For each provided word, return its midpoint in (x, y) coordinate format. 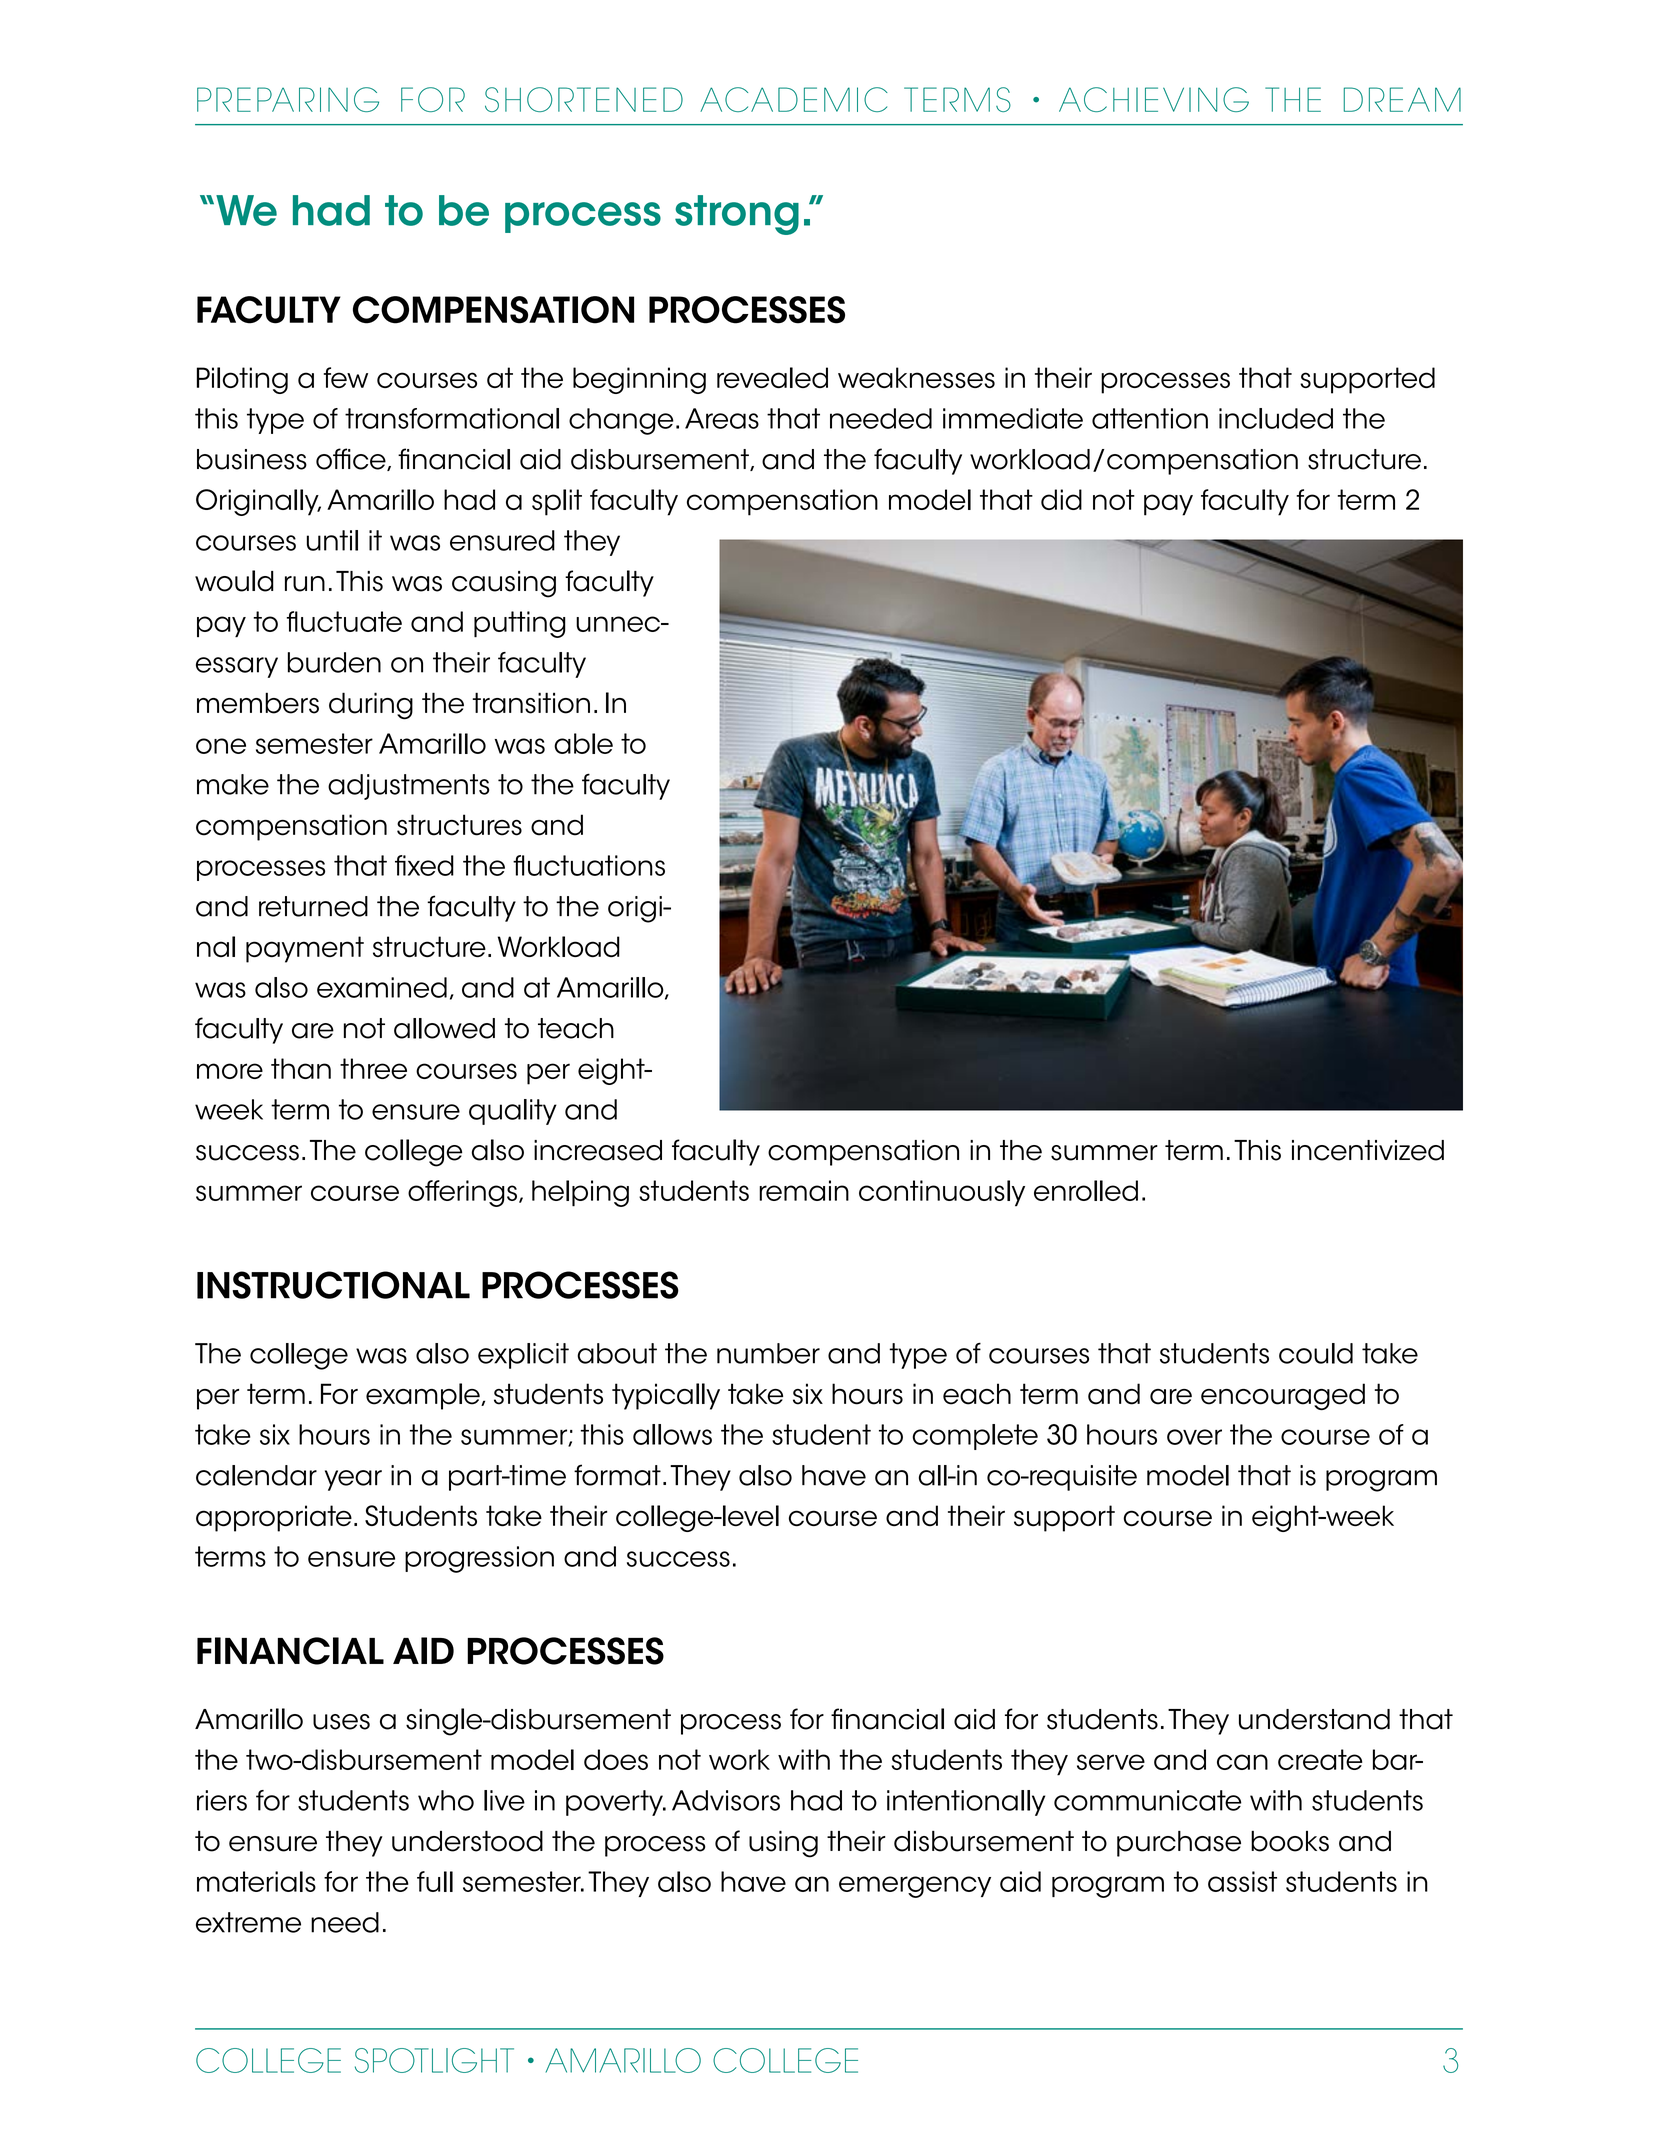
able (583, 743)
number (768, 1353)
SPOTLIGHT (434, 2060)
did (1061, 499)
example (424, 1396)
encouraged (1283, 1396)
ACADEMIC (794, 99)
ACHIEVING (1154, 99)
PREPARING (288, 99)
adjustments (408, 787)
